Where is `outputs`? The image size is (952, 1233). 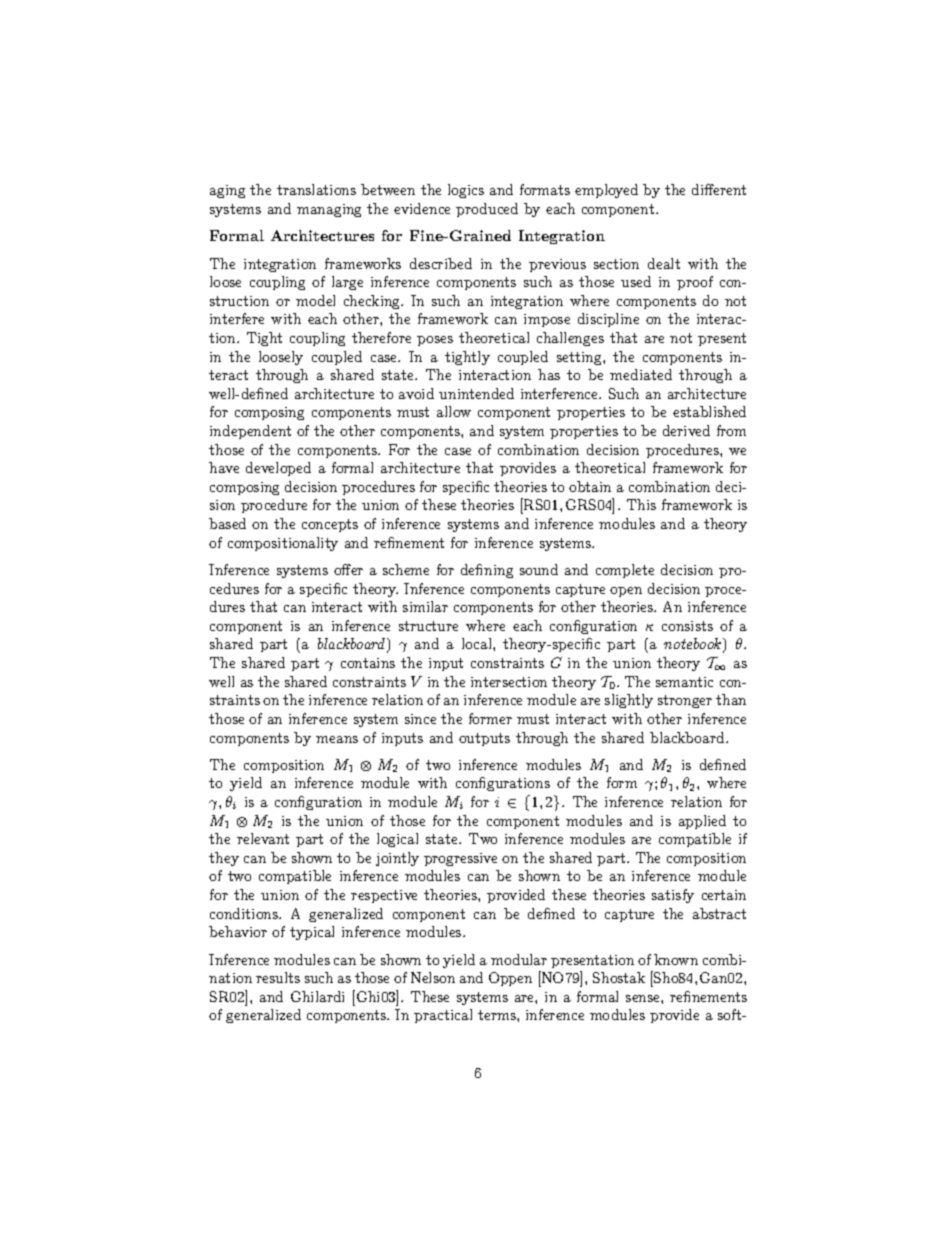 outputs is located at coordinates (484, 739).
